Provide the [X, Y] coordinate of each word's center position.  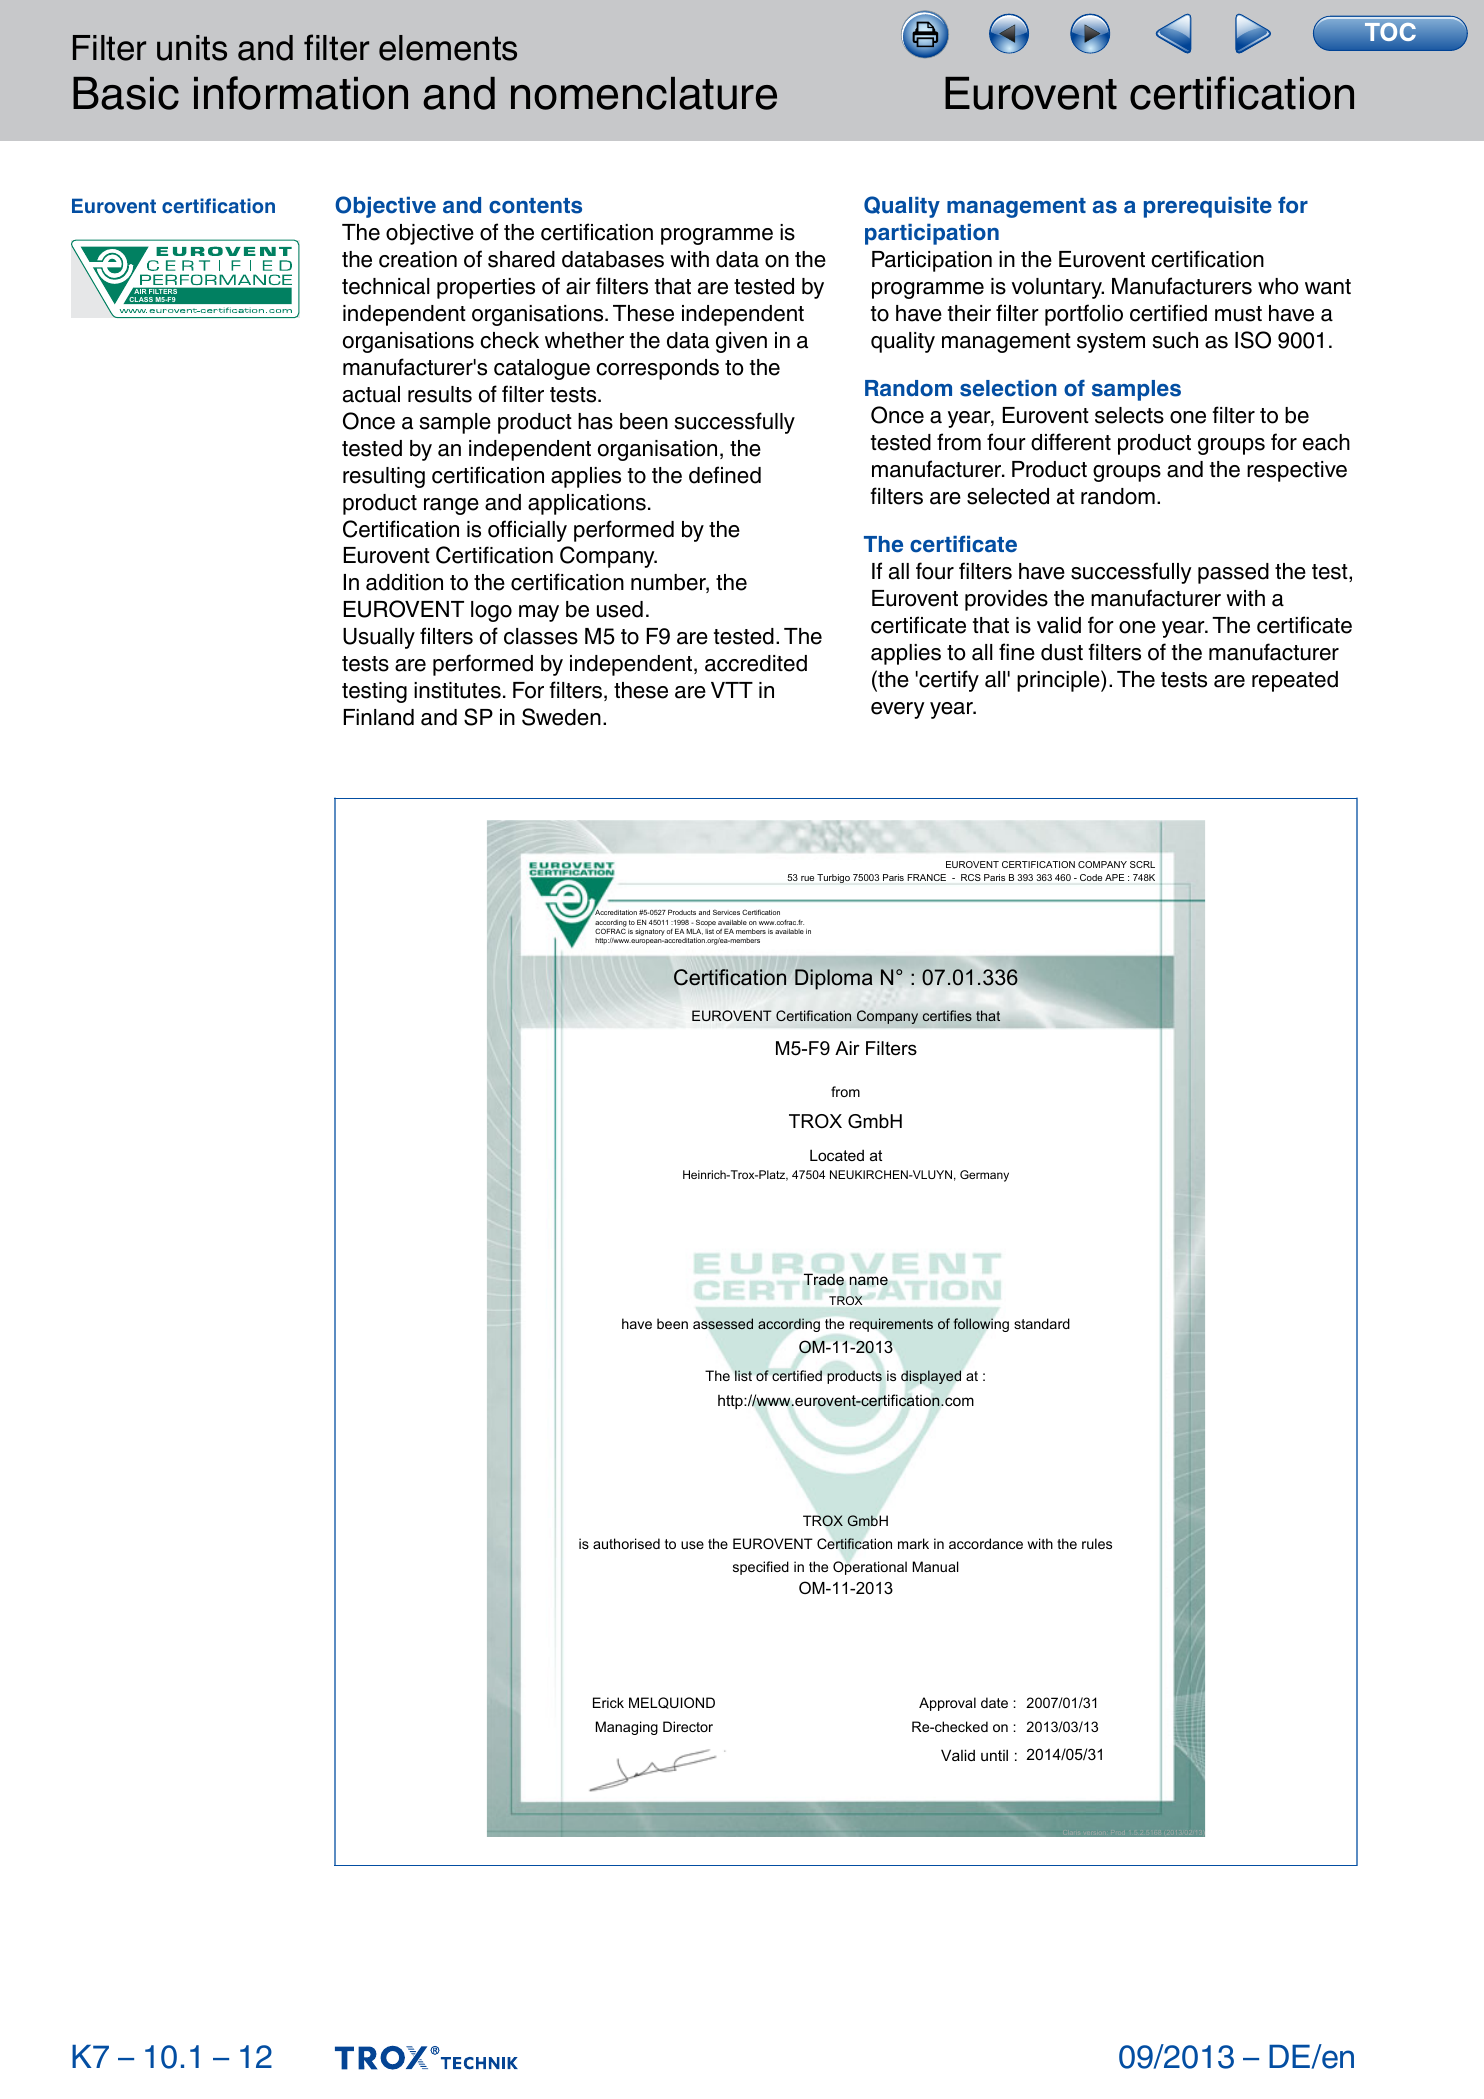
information [301, 93]
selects [1129, 415]
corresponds [657, 369]
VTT [732, 690]
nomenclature [644, 93]
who [1278, 286]
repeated [1295, 681]
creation [418, 259]
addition [404, 582]
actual [371, 394]
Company [608, 557]
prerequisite [1208, 207]
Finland [379, 717]
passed [1233, 573]
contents [535, 206]
